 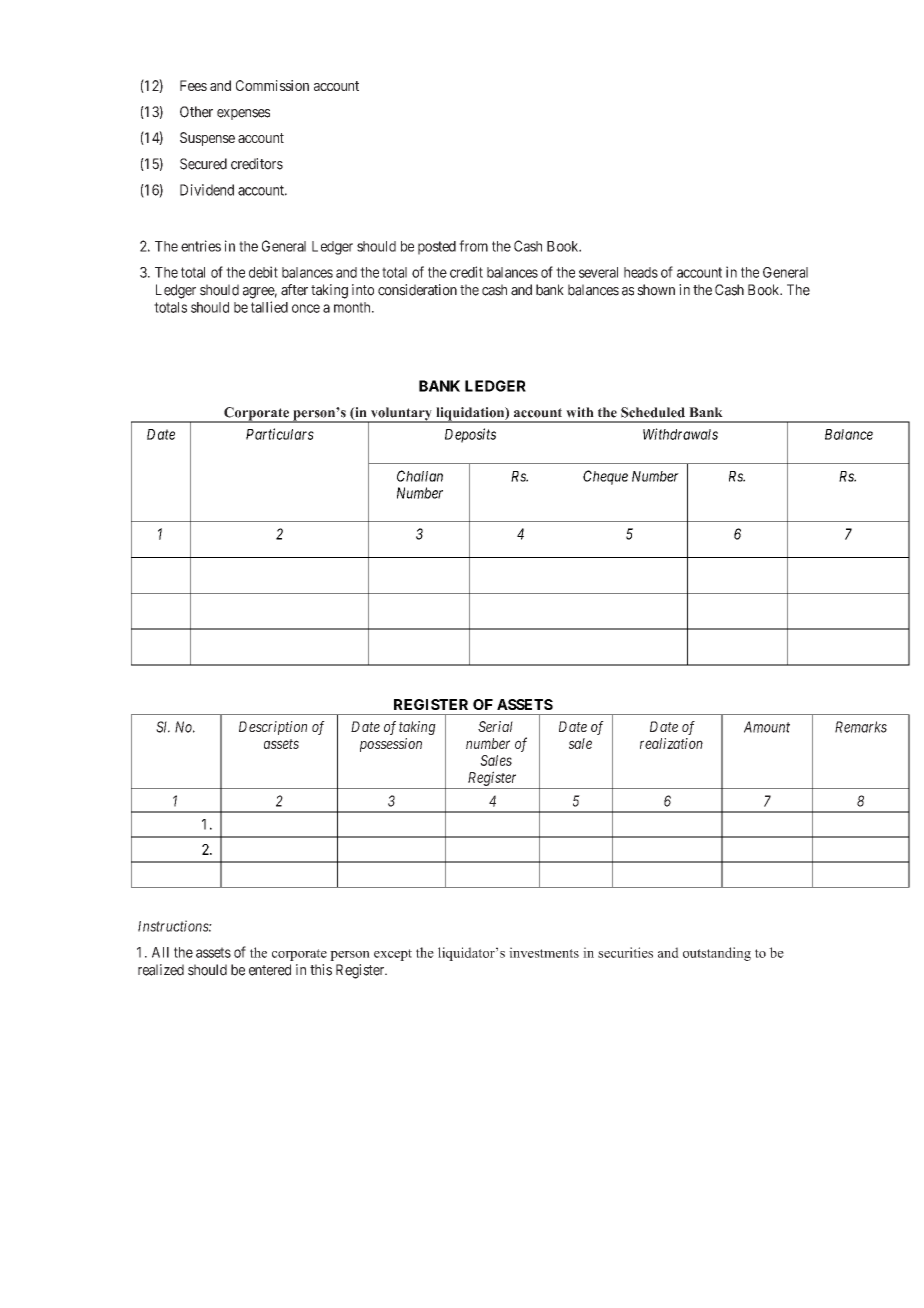 What do you see at coordinates (653, 412) in the screenshot?
I see `Scheduled` at bounding box center [653, 412].
